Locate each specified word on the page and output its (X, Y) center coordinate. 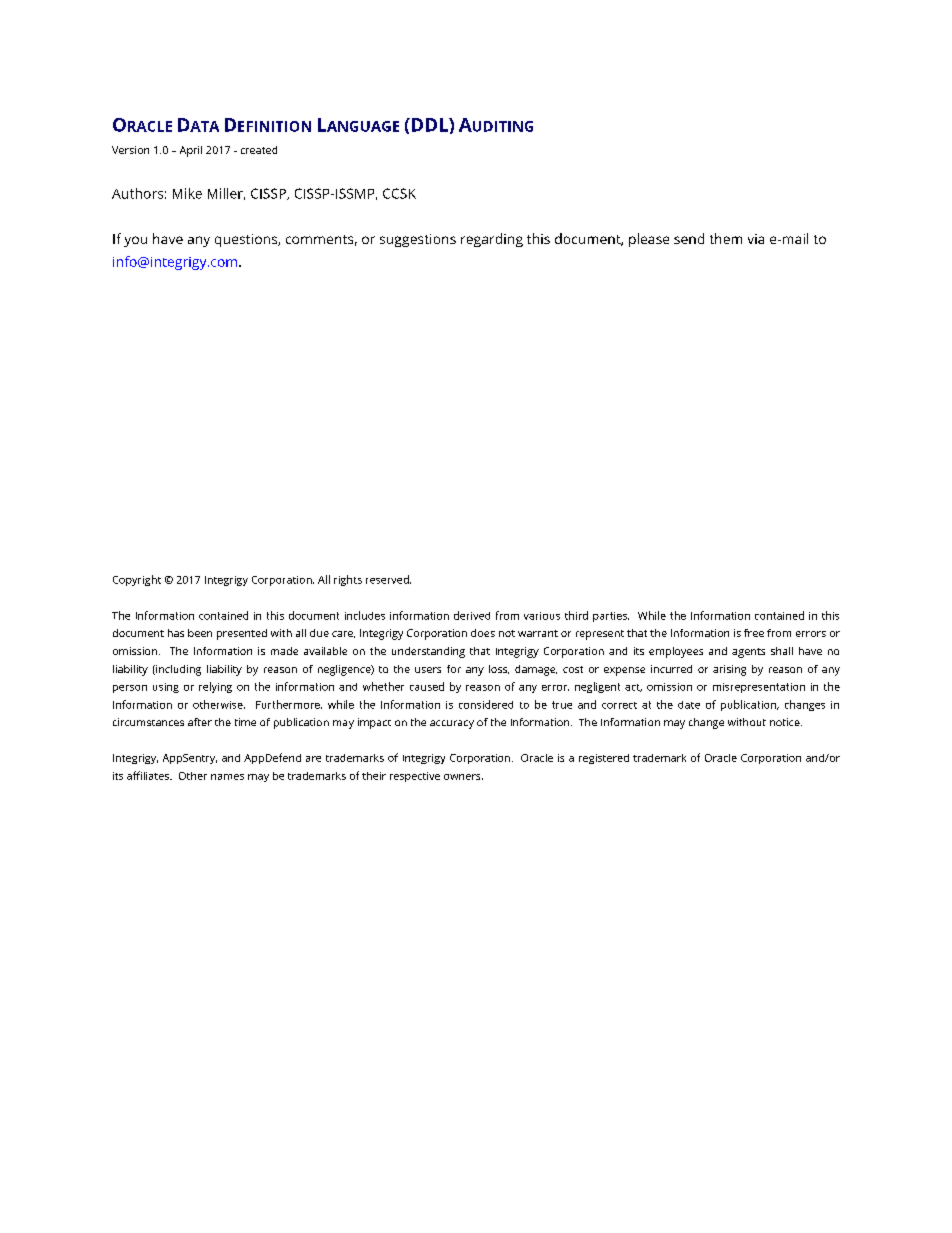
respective (415, 777)
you (135, 241)
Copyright (137, 580)
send (689, 238)
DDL (431, 125)
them (726, 238)
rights (348, 580)
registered (604, 759)
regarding (492, 240)
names (227, 777)
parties (611, 617)
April (191, 151)
